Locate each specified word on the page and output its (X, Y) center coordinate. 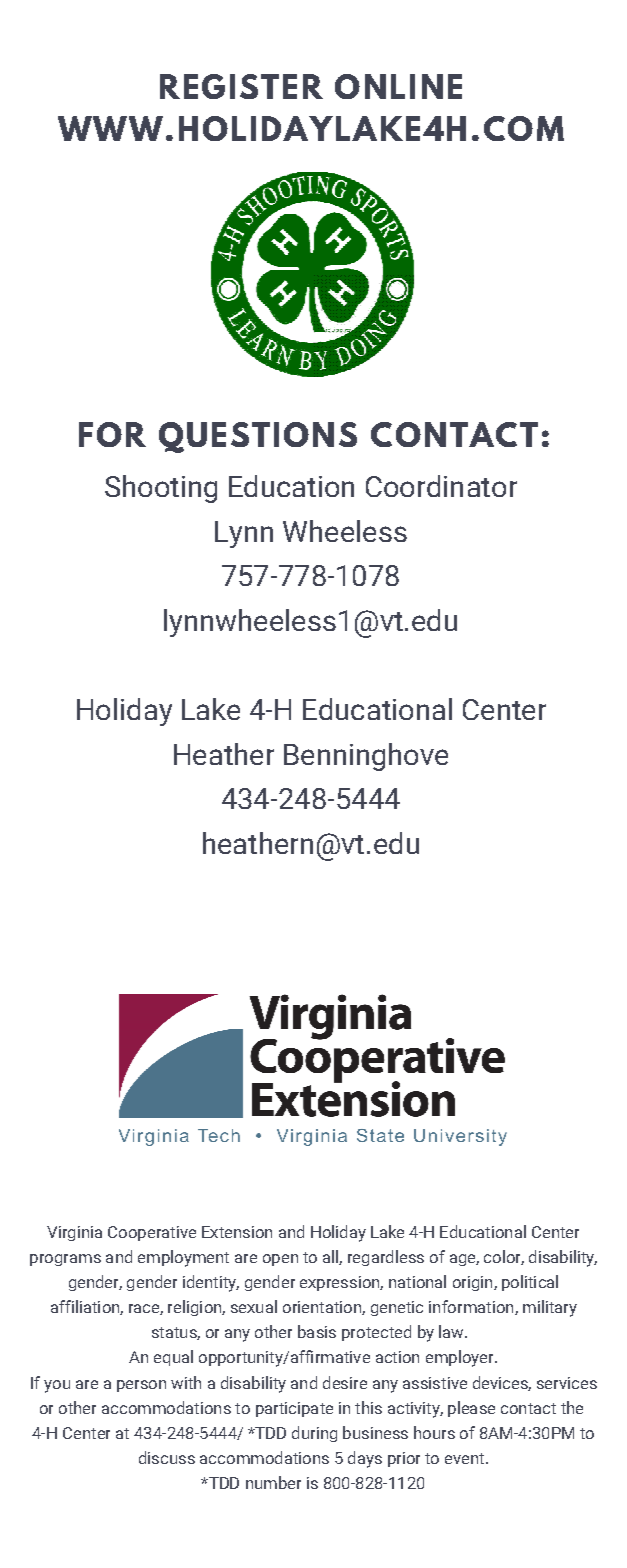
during (314, 1434)
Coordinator (441, 486)
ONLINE (398, 86)
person (141, 1386)
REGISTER (241, 86)
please (471, 1409)
